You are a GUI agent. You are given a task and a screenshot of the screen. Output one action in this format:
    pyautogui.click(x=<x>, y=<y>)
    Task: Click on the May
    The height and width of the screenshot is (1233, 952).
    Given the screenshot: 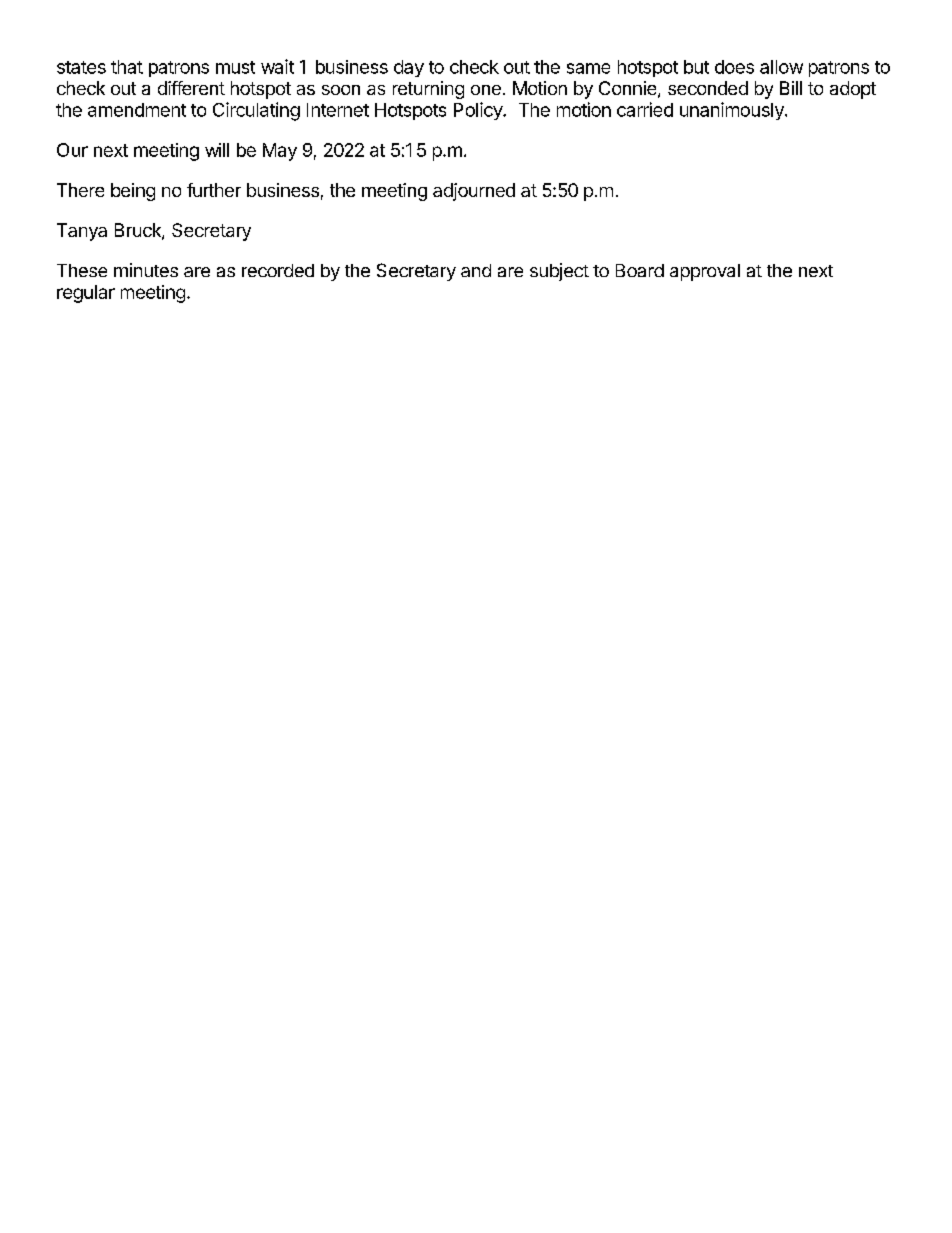 What is the action you would take?
    pyautogui.click(x=280, y=152)
